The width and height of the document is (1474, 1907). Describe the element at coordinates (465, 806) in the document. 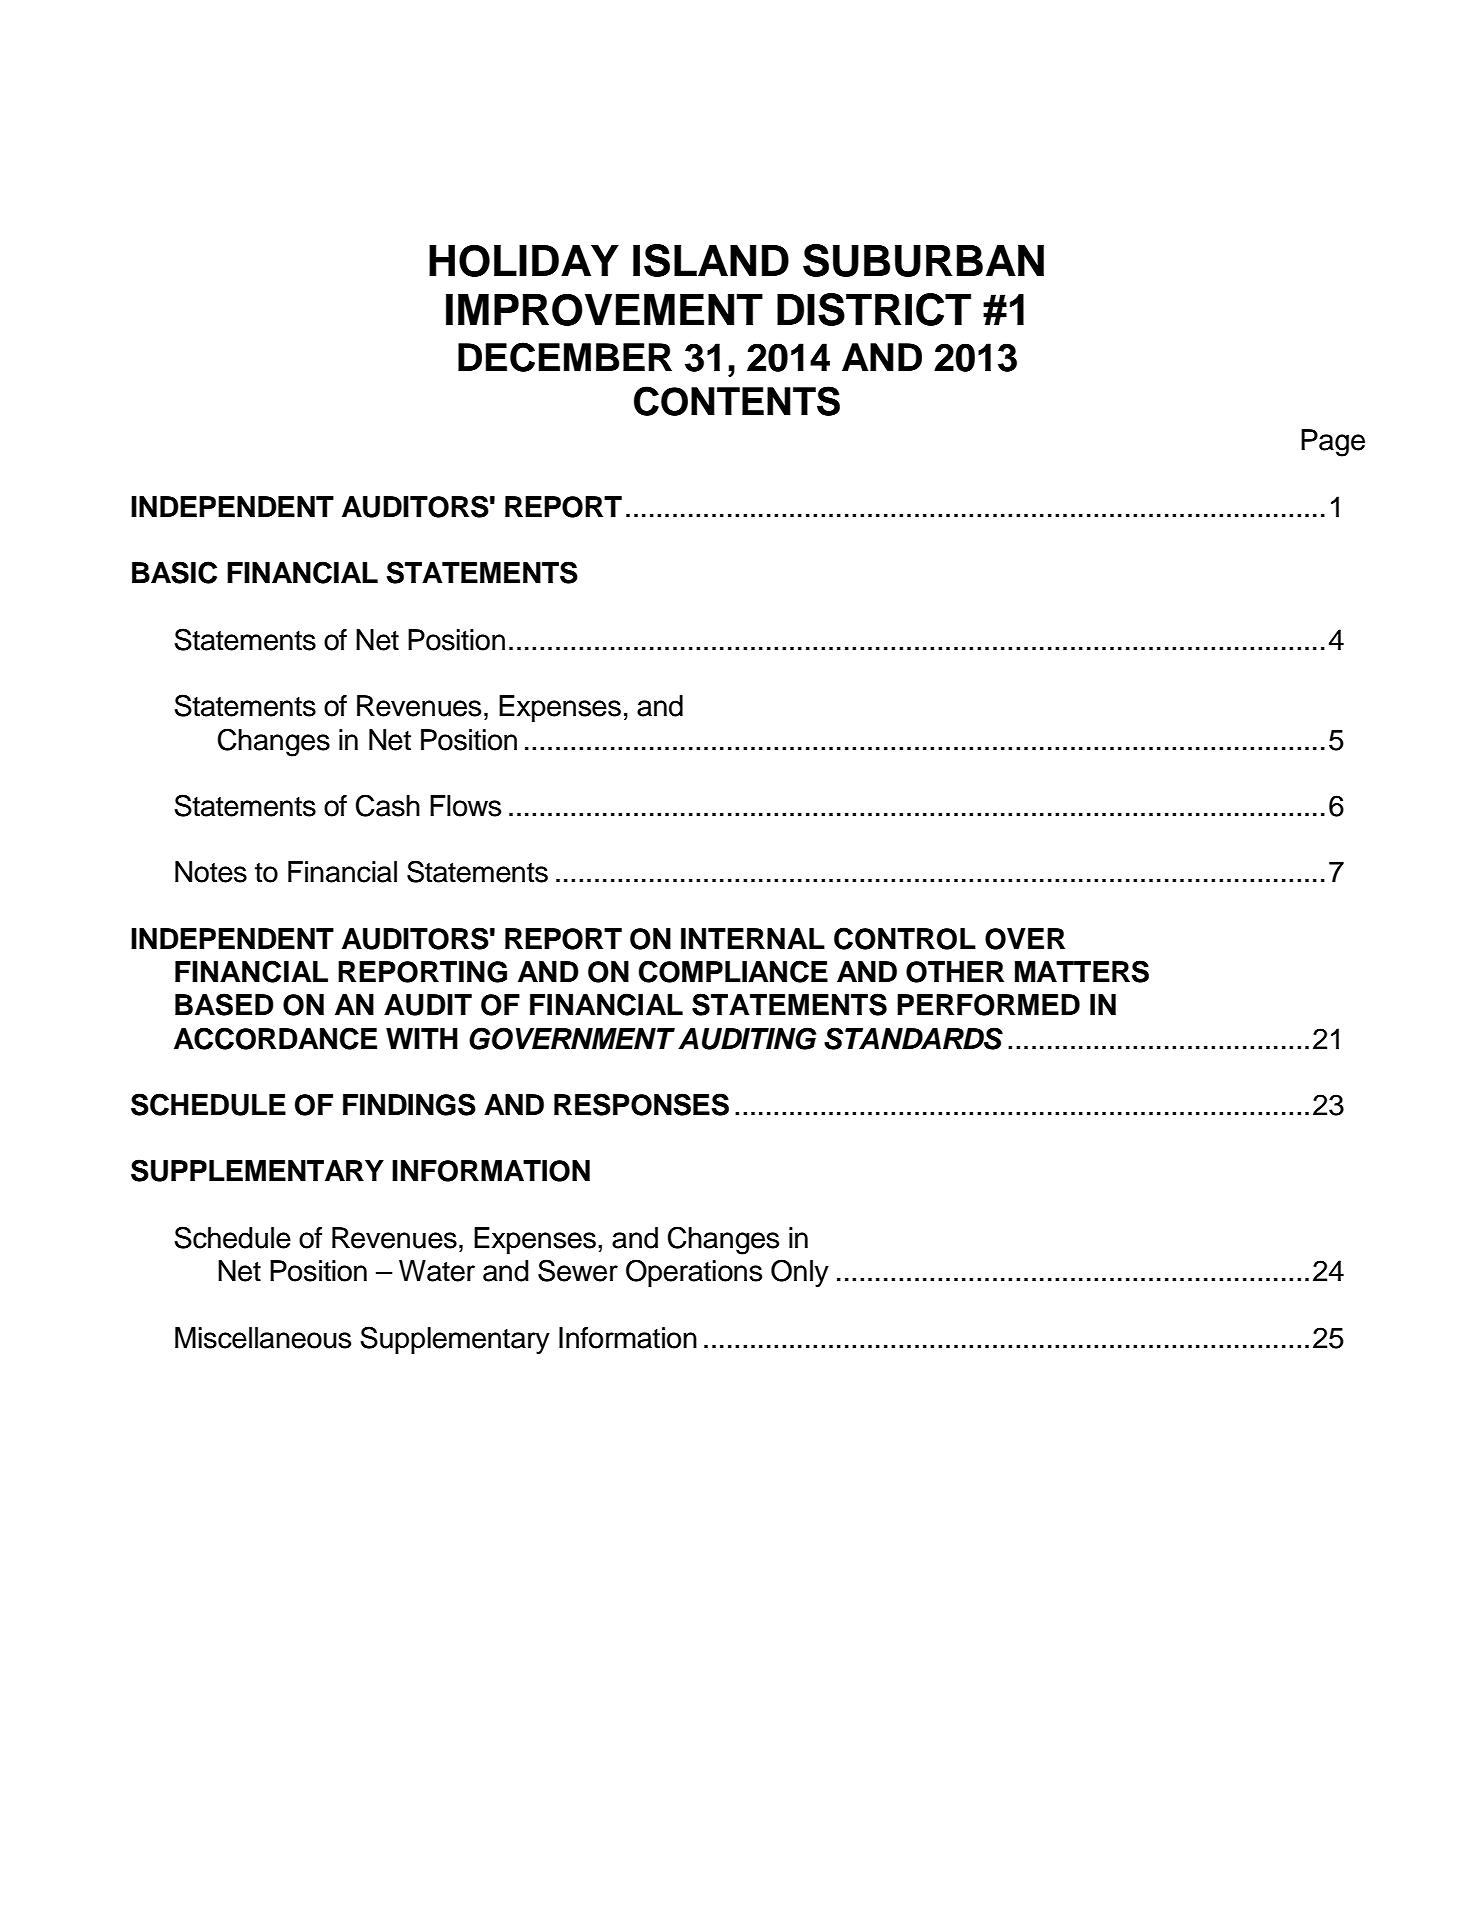

I see `Flows` at that location.
